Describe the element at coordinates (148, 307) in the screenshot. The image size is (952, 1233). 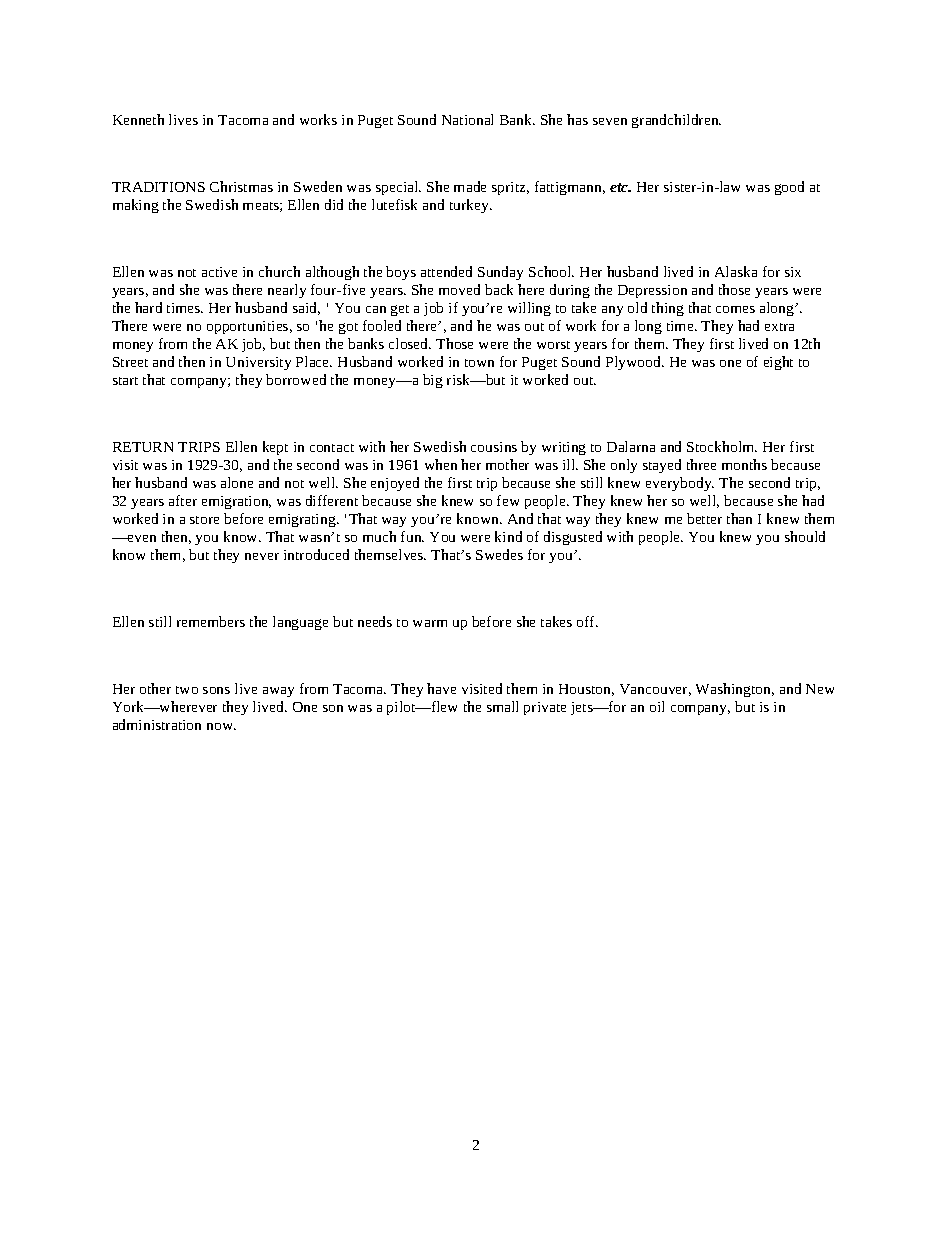
I see `hard` at that location.
